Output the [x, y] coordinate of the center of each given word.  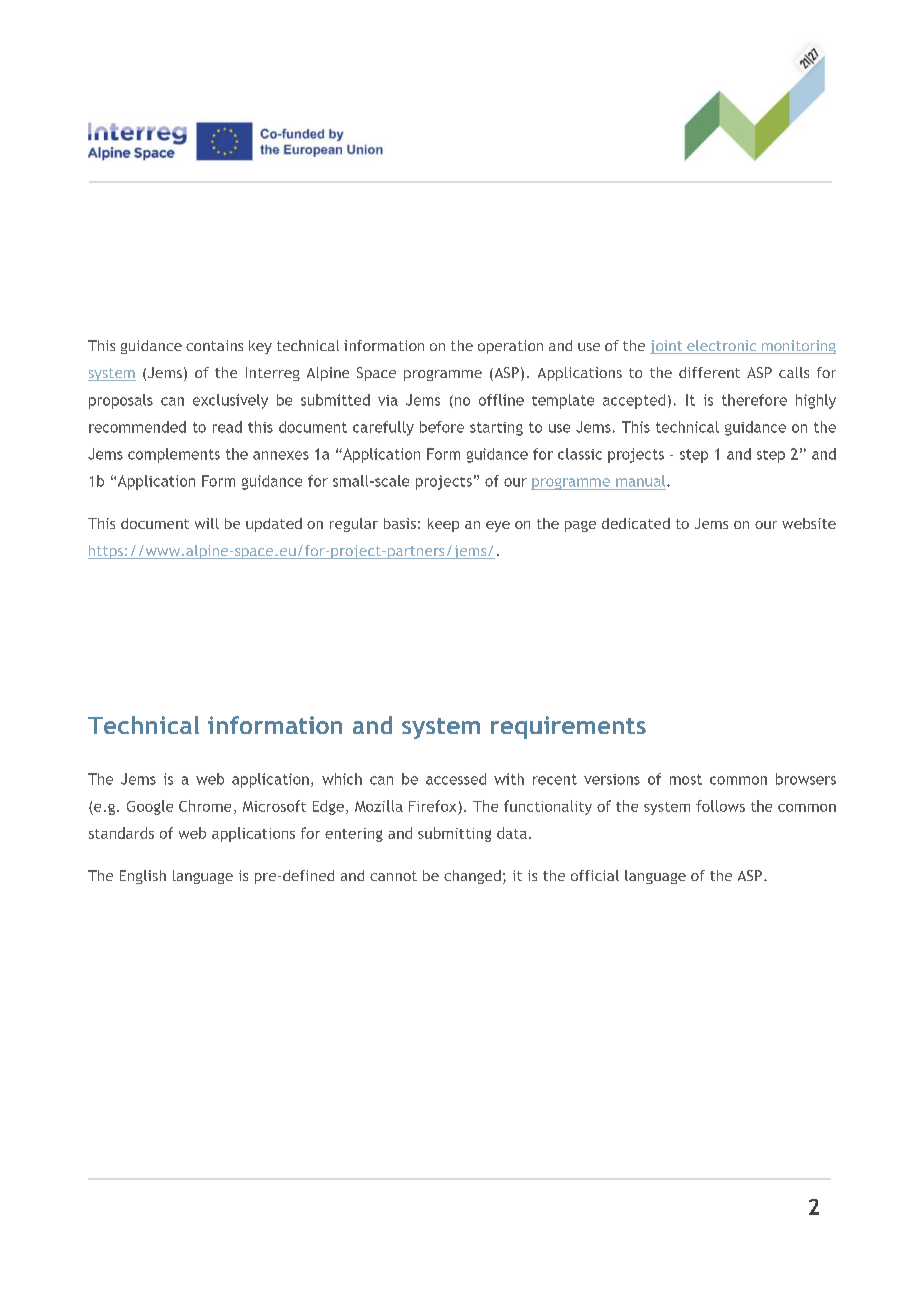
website [809, 523]
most [686, 779]
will [207, 523]
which [342, 779]
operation [510, 347]
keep [443, 525]
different [709, 372]
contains [214, 345]
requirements [568, 727]
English [143, 877]
